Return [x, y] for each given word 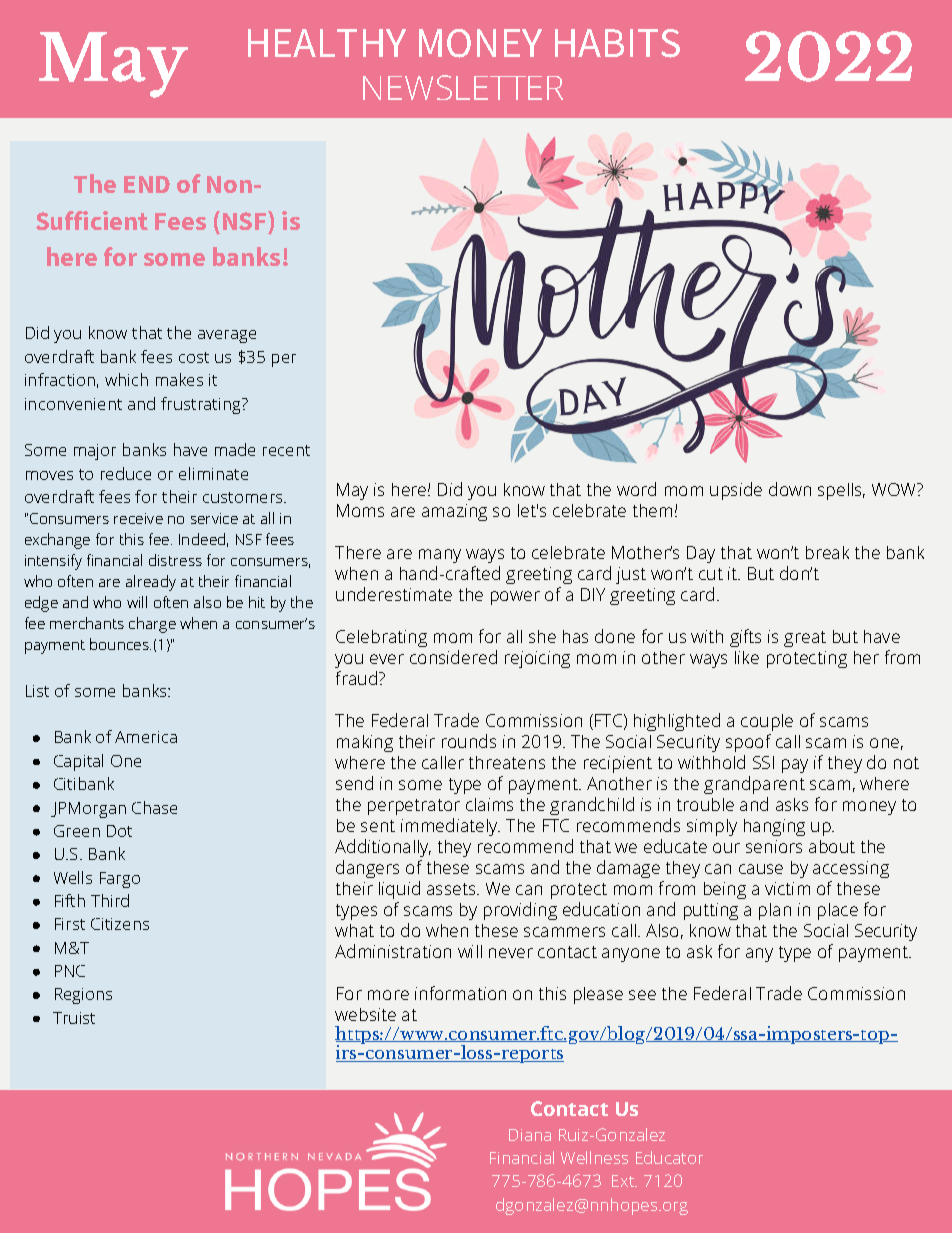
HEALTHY [327, 43]
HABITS [617, 43]
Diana [530, 1135]
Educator [669, 1157]
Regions [83, 996]
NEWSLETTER [463, 87]
